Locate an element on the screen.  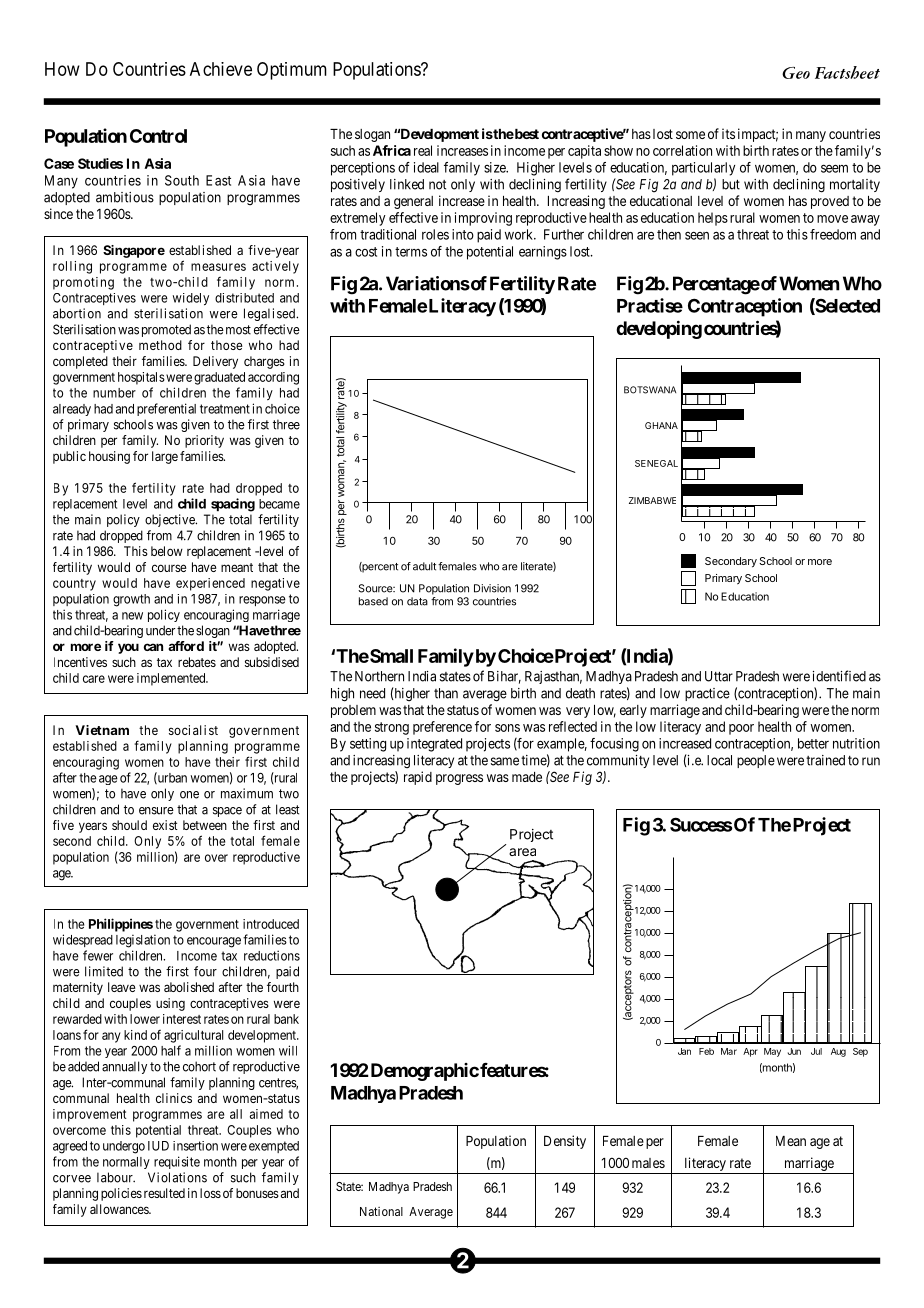
Violations is located at coordinates (177, 1177).
